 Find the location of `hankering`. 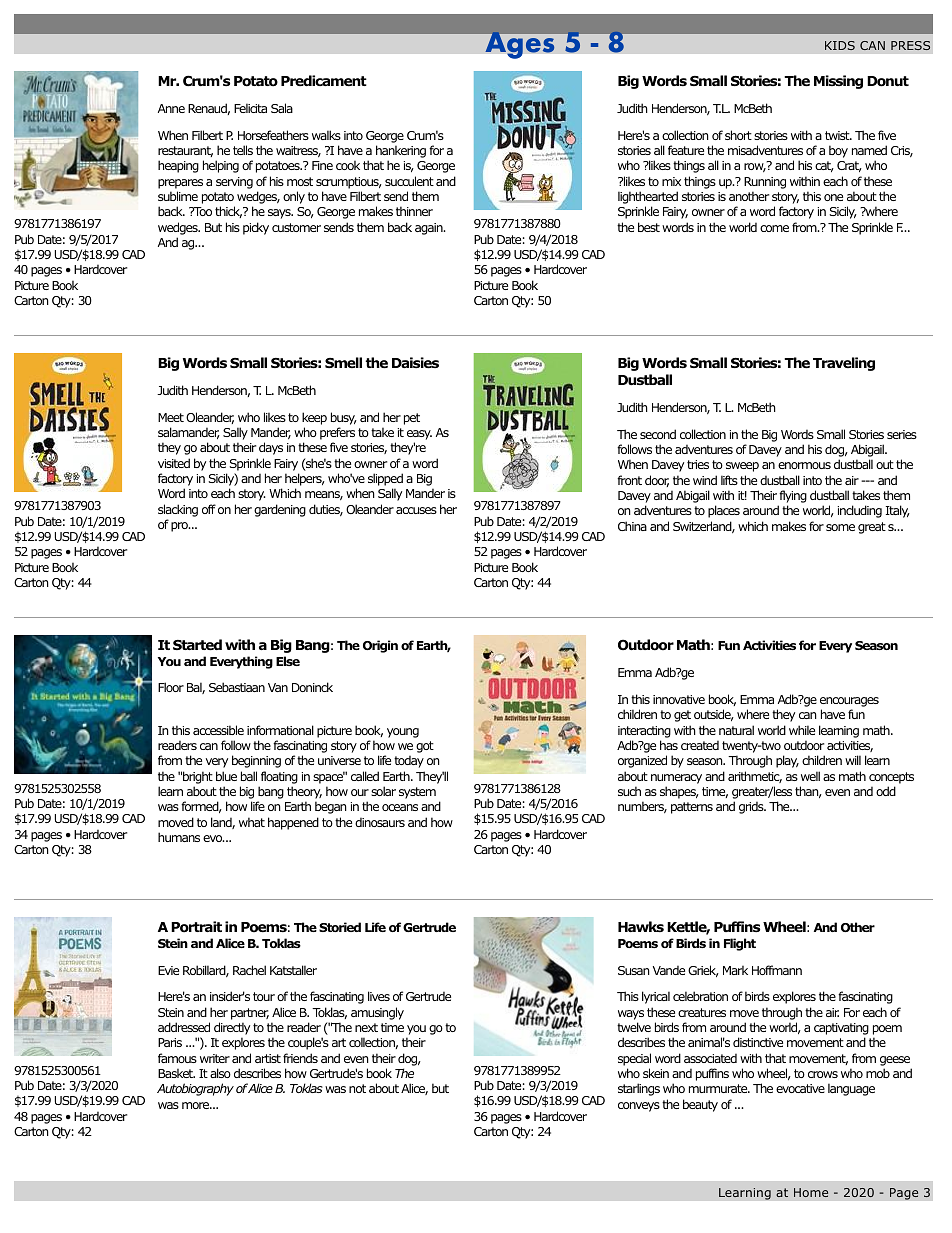

hankering is located at coordinates (401, 151).
